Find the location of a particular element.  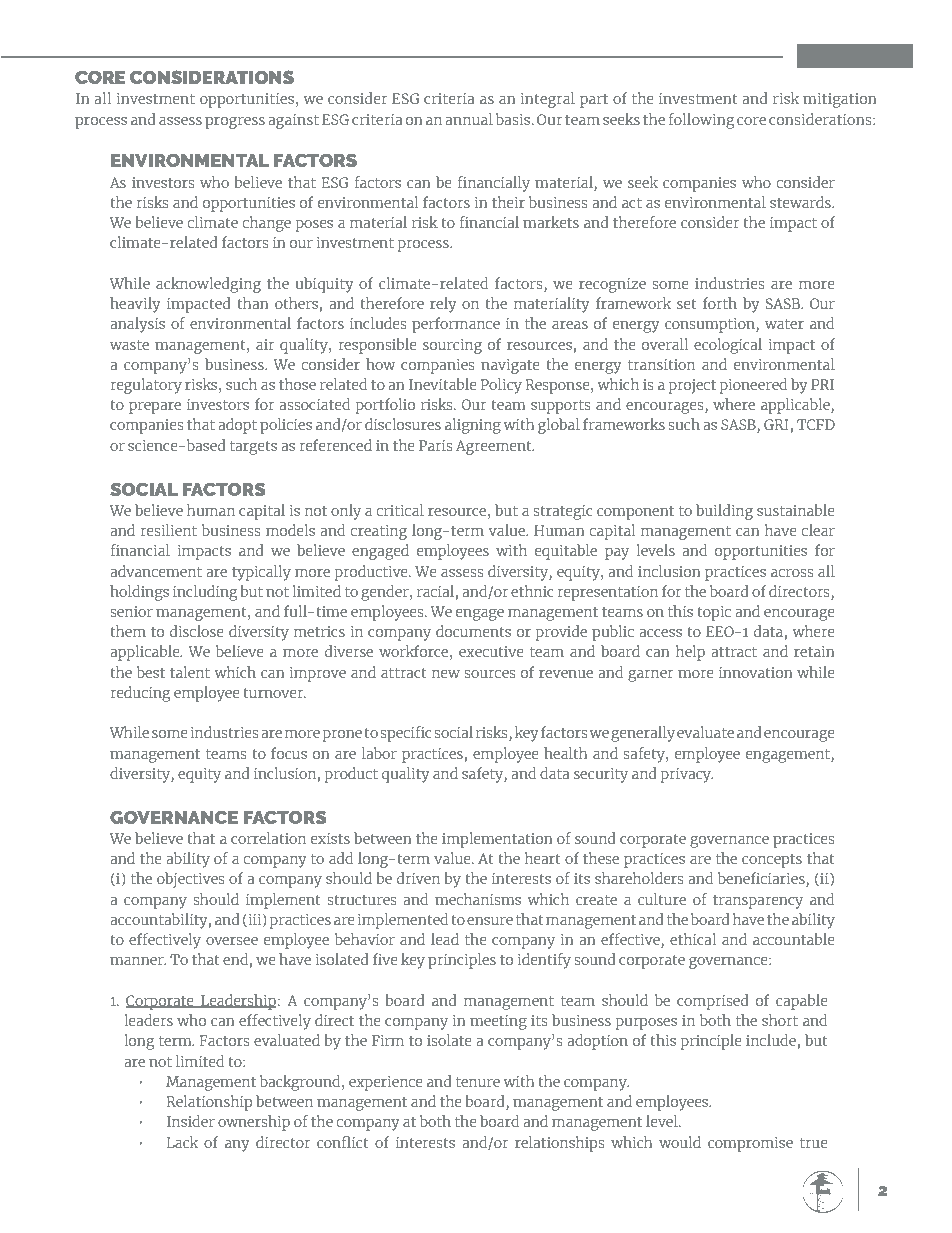

air is located at coordinates (265, 344).
